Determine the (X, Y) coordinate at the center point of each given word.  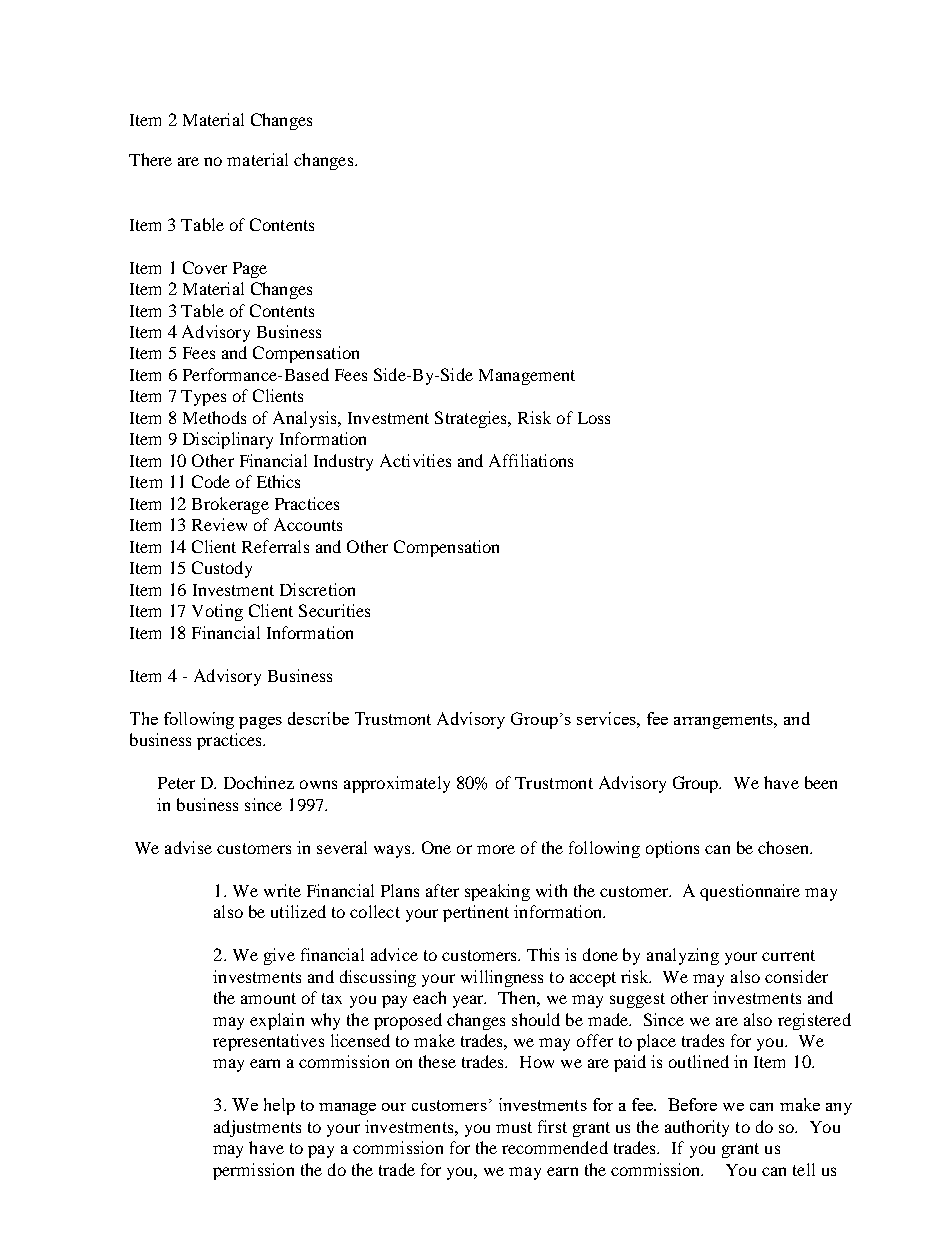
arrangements (724, 721)
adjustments (257, 1128)
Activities (415, 460)
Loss (594, 418)
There (150, 159)
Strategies (472, 419)
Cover (205, 267)
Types (203, 398)
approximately (397, 784)
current (788, 955)
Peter (176, 783)
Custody (222, 569)
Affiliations (531, 460)
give (279, 956)
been (821, 782)
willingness (502, 978)
